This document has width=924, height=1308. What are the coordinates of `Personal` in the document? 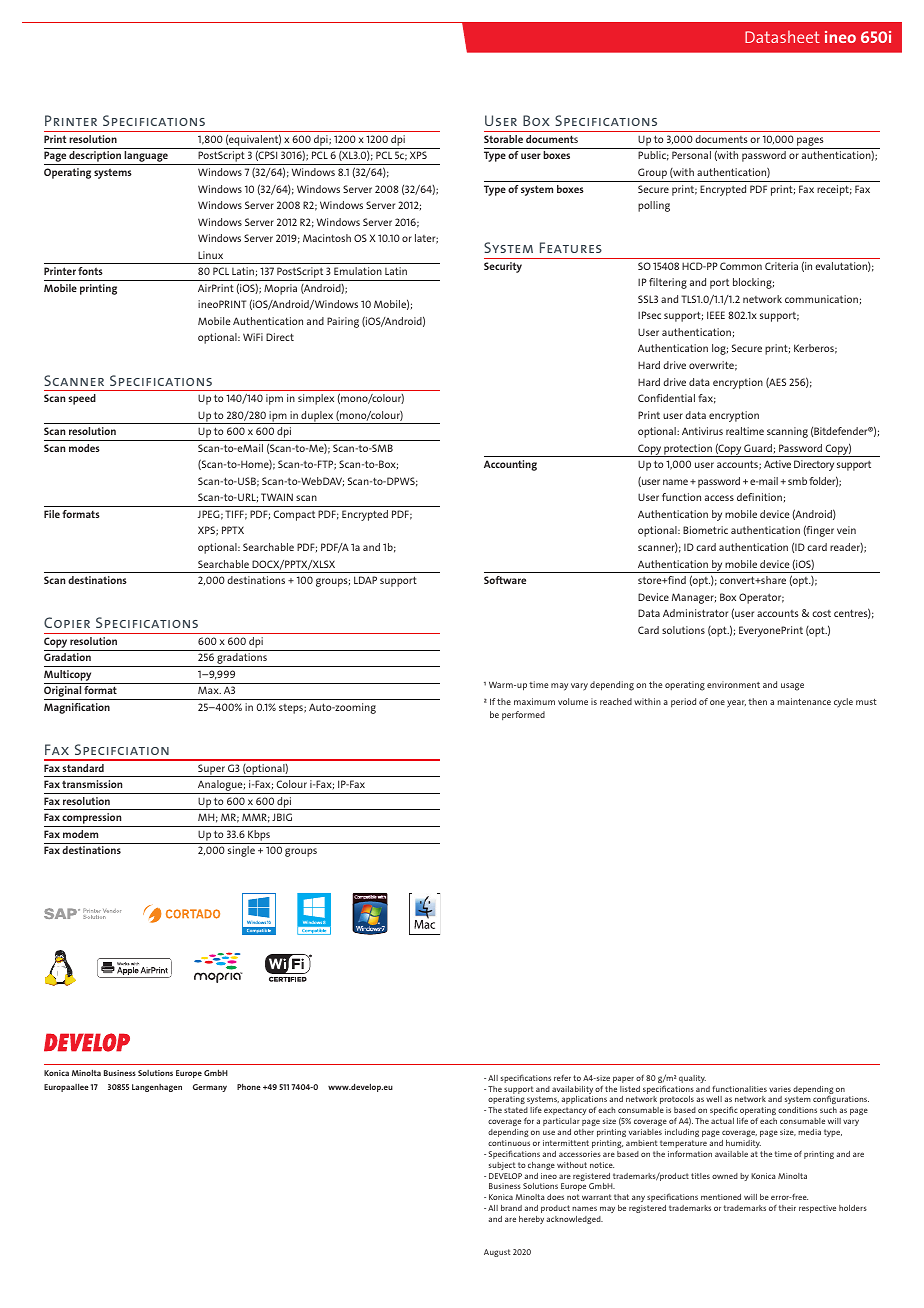 It's located at (691, 155).
